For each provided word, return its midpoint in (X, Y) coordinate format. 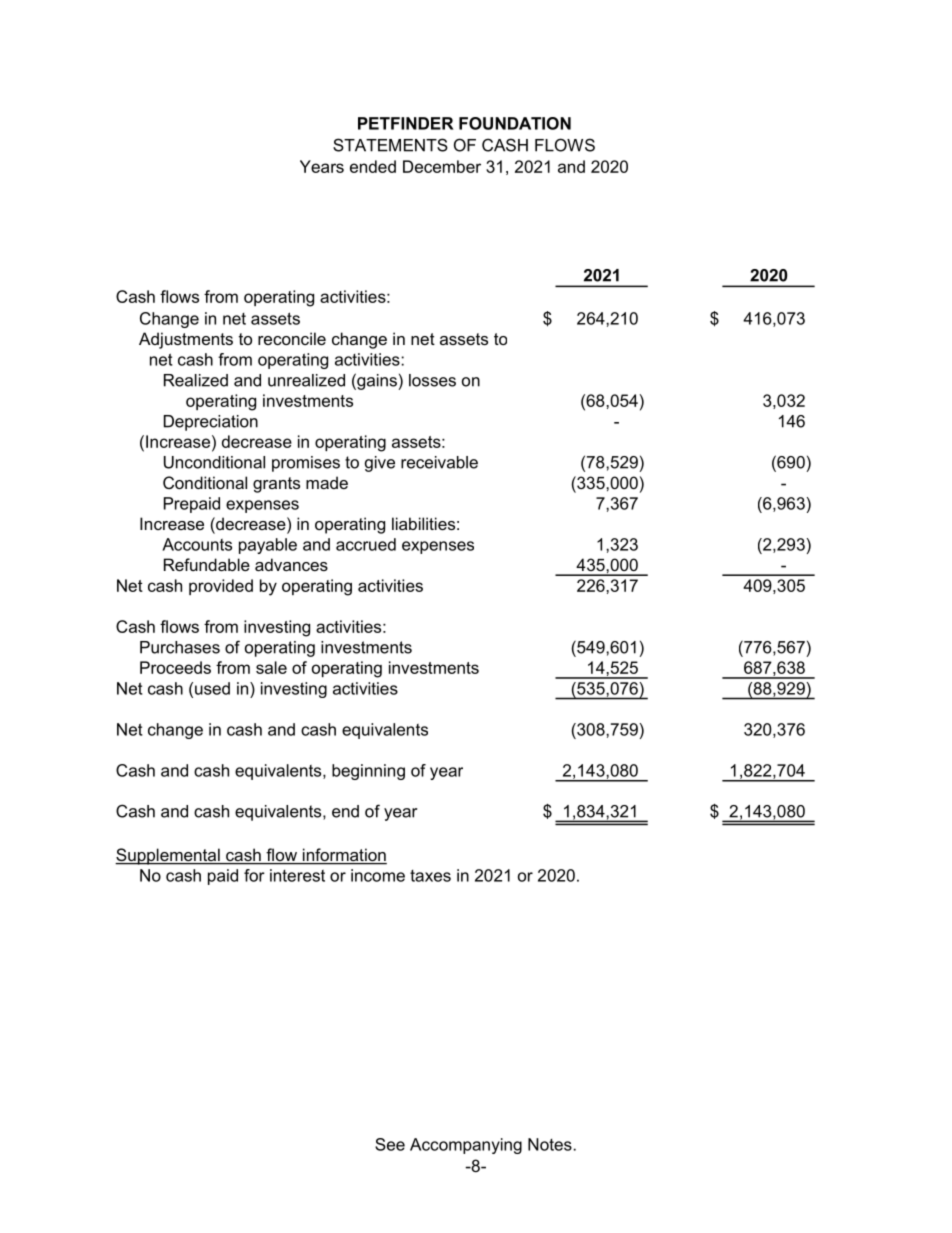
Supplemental (168, 856)
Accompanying (466, 1146)
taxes (430, 876)
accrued (366, 544)
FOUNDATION (515, 123)
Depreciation (211, 423)
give (380, 464)
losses (432, 380)
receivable (439, 462)
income (378, 875)
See (390, 1144)
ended (373, 166)
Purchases (180, 647)
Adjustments (186, 340)
